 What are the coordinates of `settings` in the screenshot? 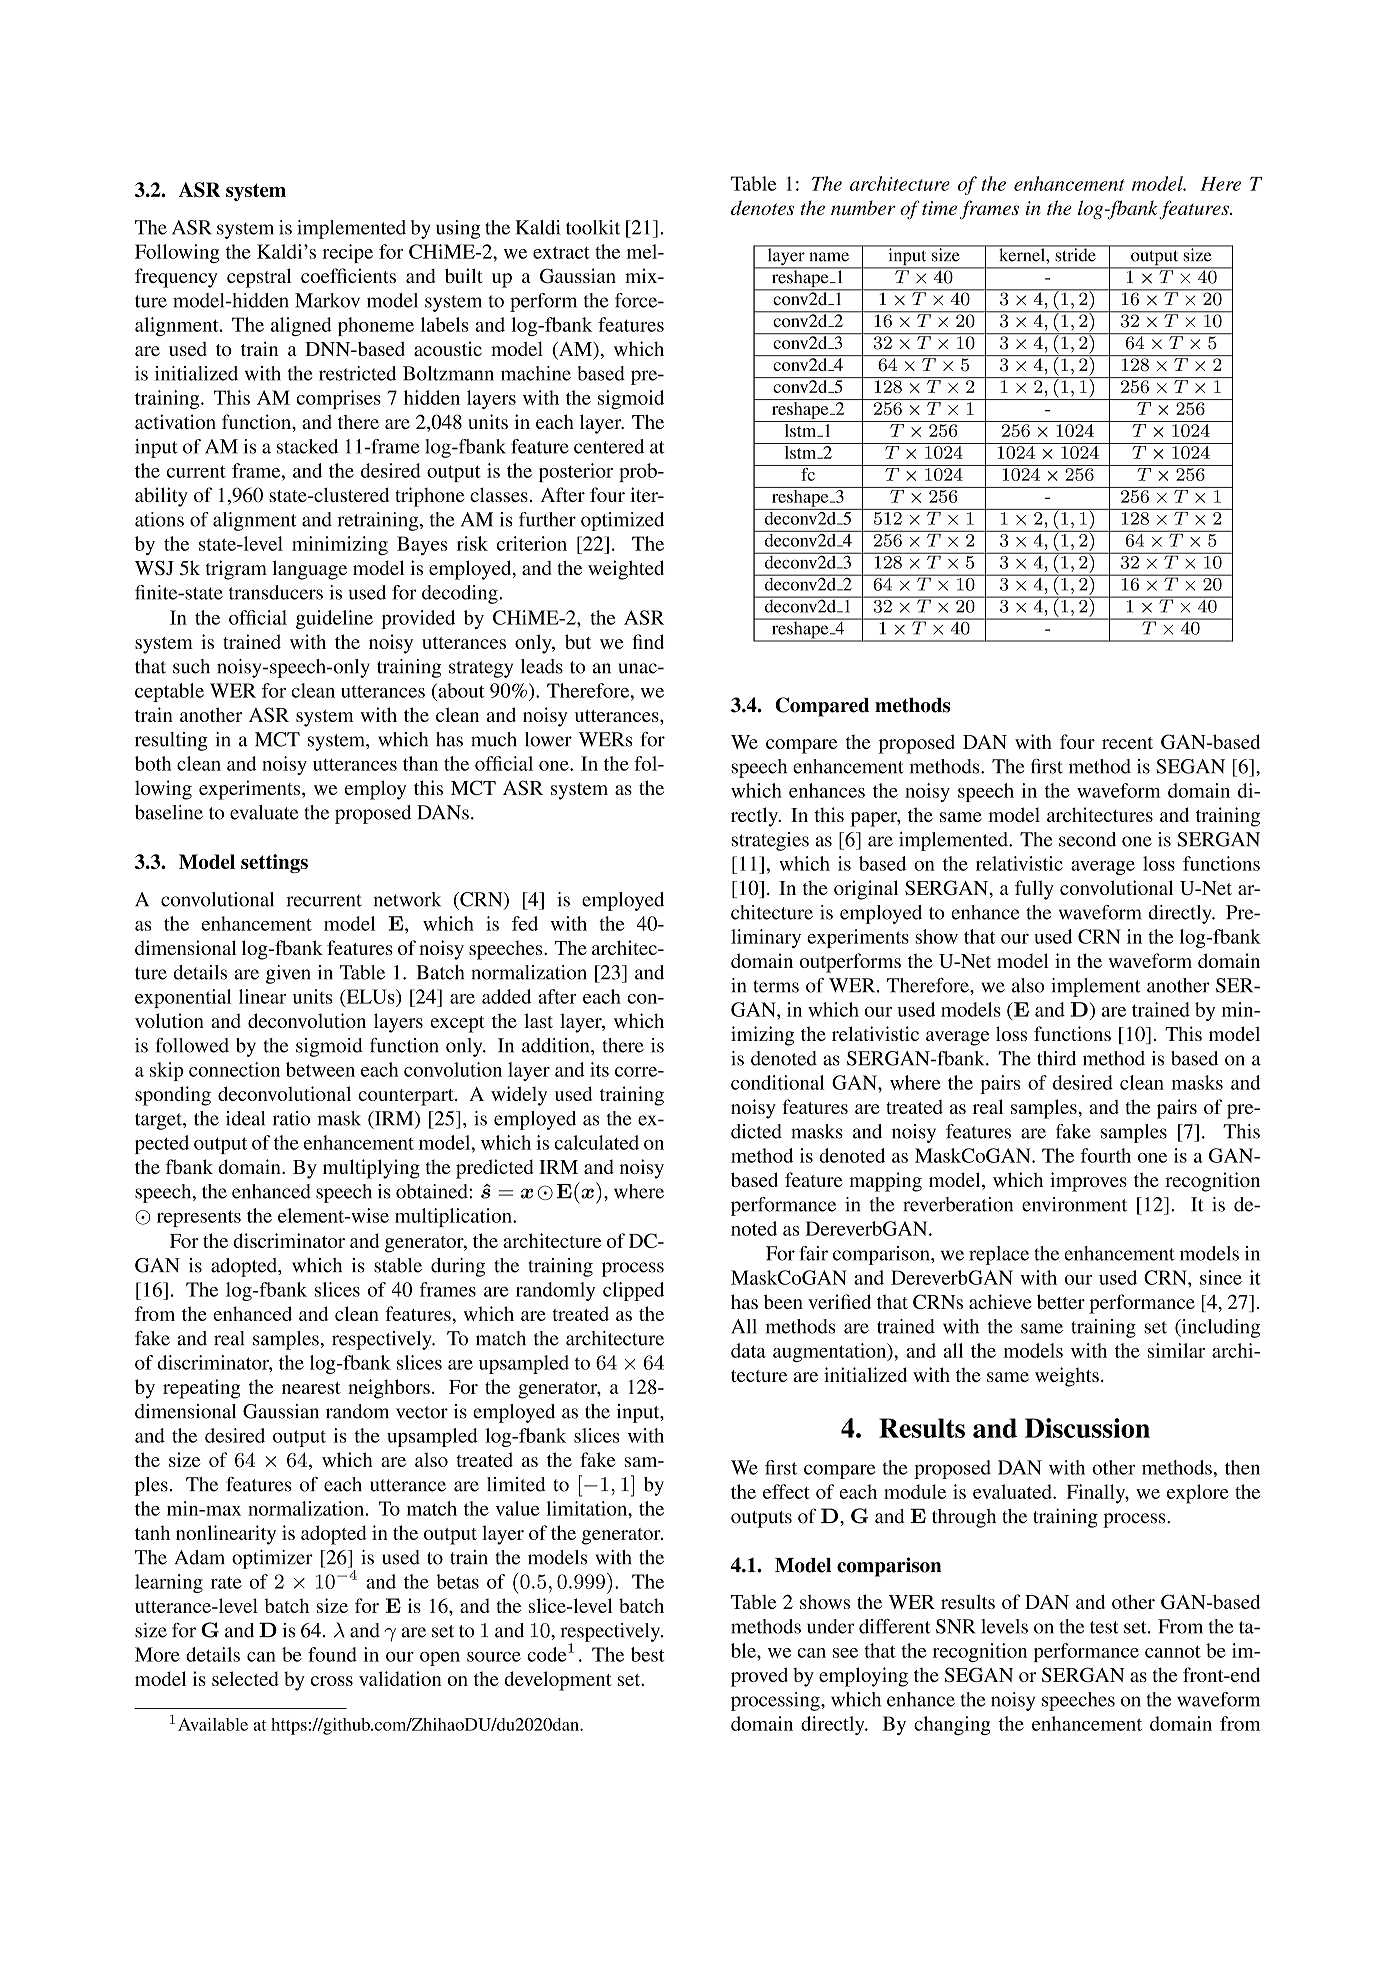 It's located at (274, 863).
